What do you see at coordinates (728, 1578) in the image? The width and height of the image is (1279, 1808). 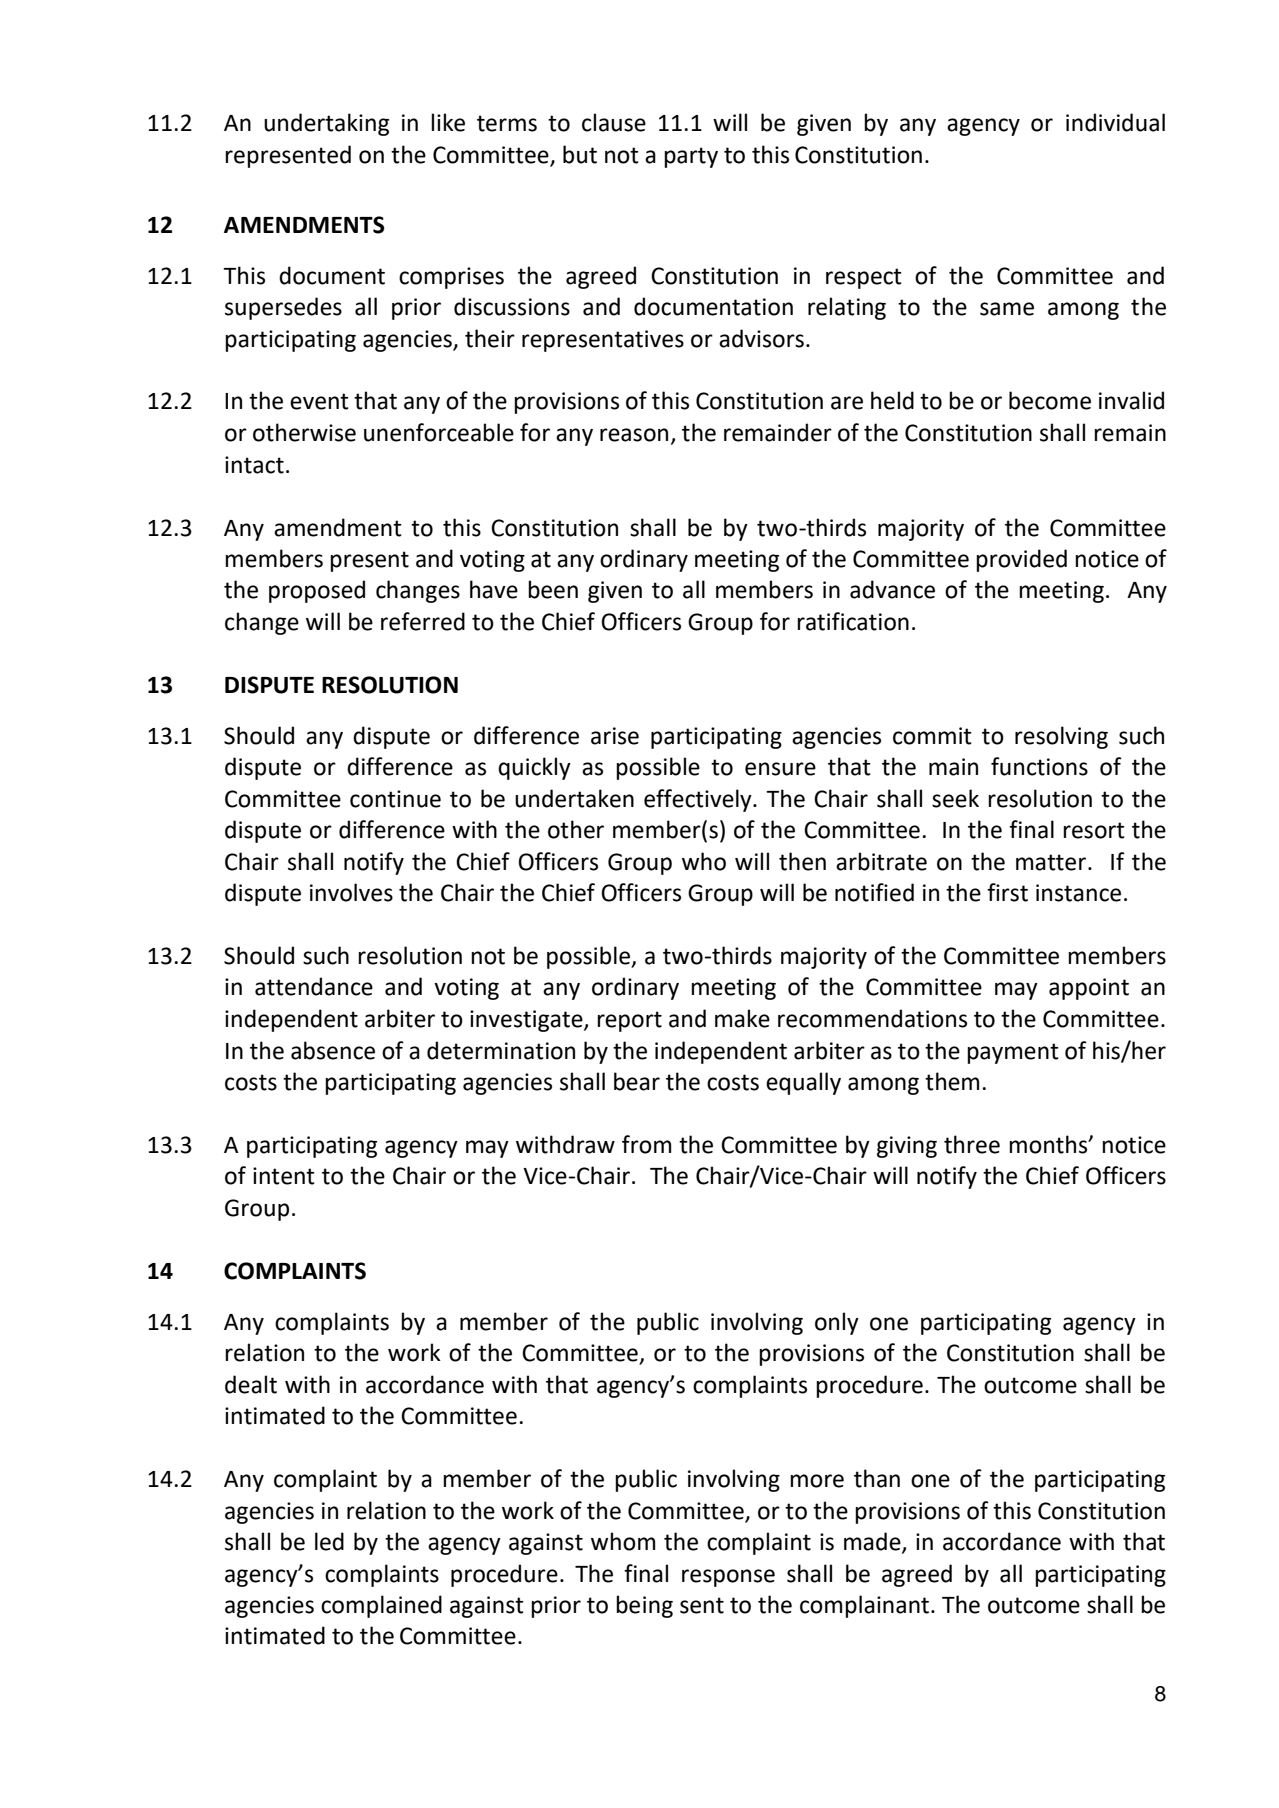 I see `response` at bounding box center [728, 1578].
